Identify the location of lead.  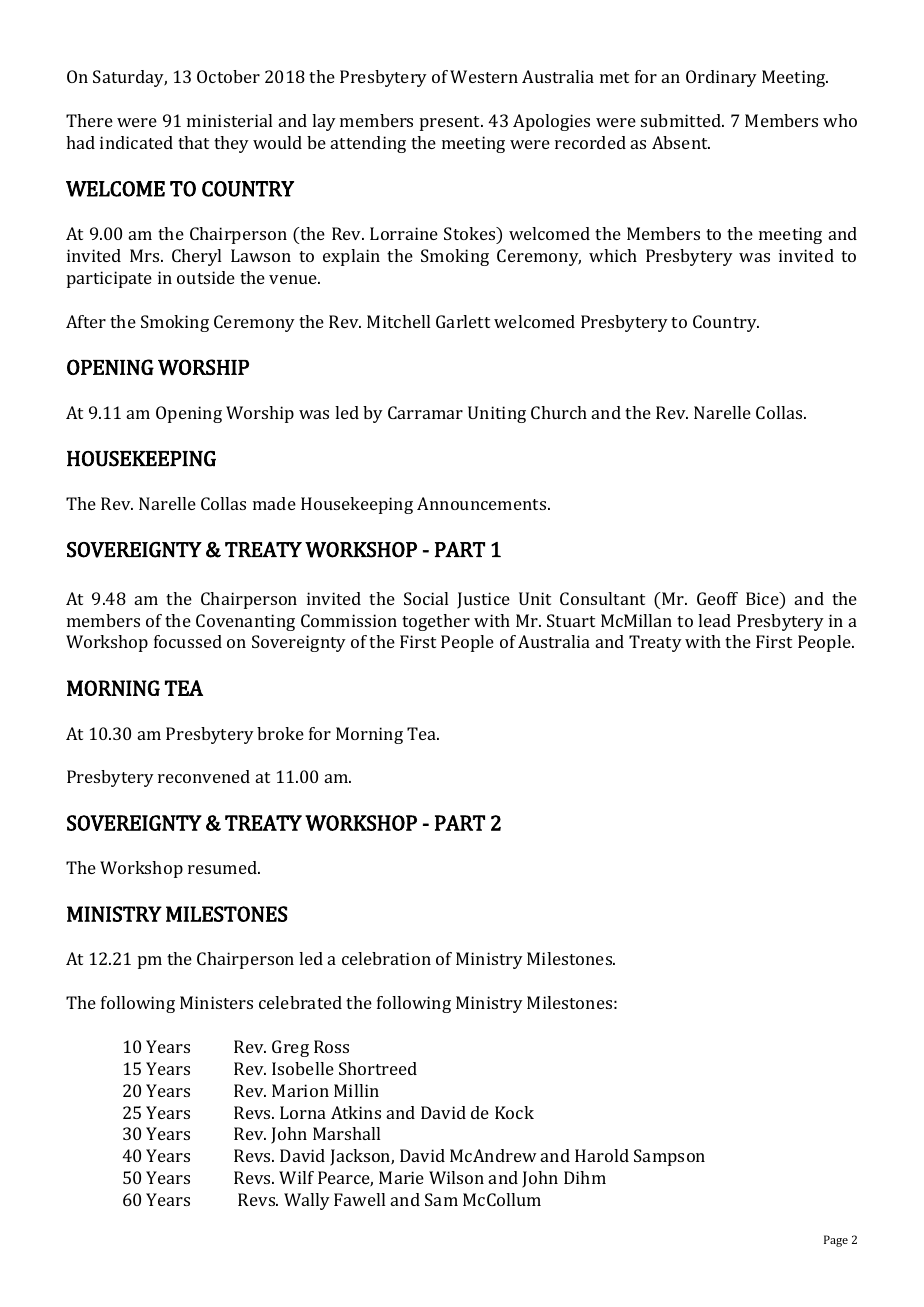
(714, 620).
